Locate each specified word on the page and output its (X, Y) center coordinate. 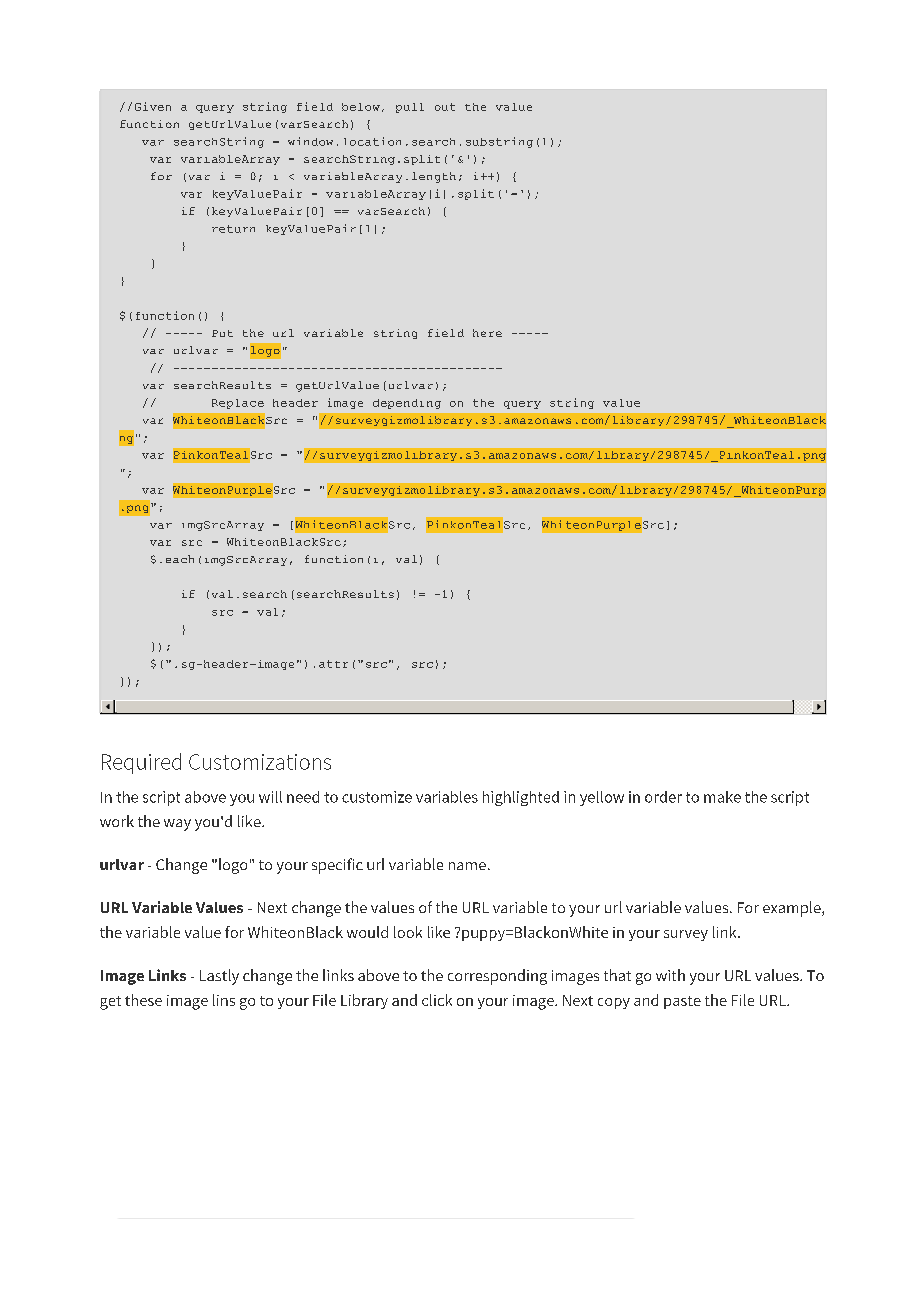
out (445, 107)
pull (410, 108)
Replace (238, 404)
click (437, 1000)
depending (407, 404)
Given (153, 106)
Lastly (219, 977)
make (722, 797)
